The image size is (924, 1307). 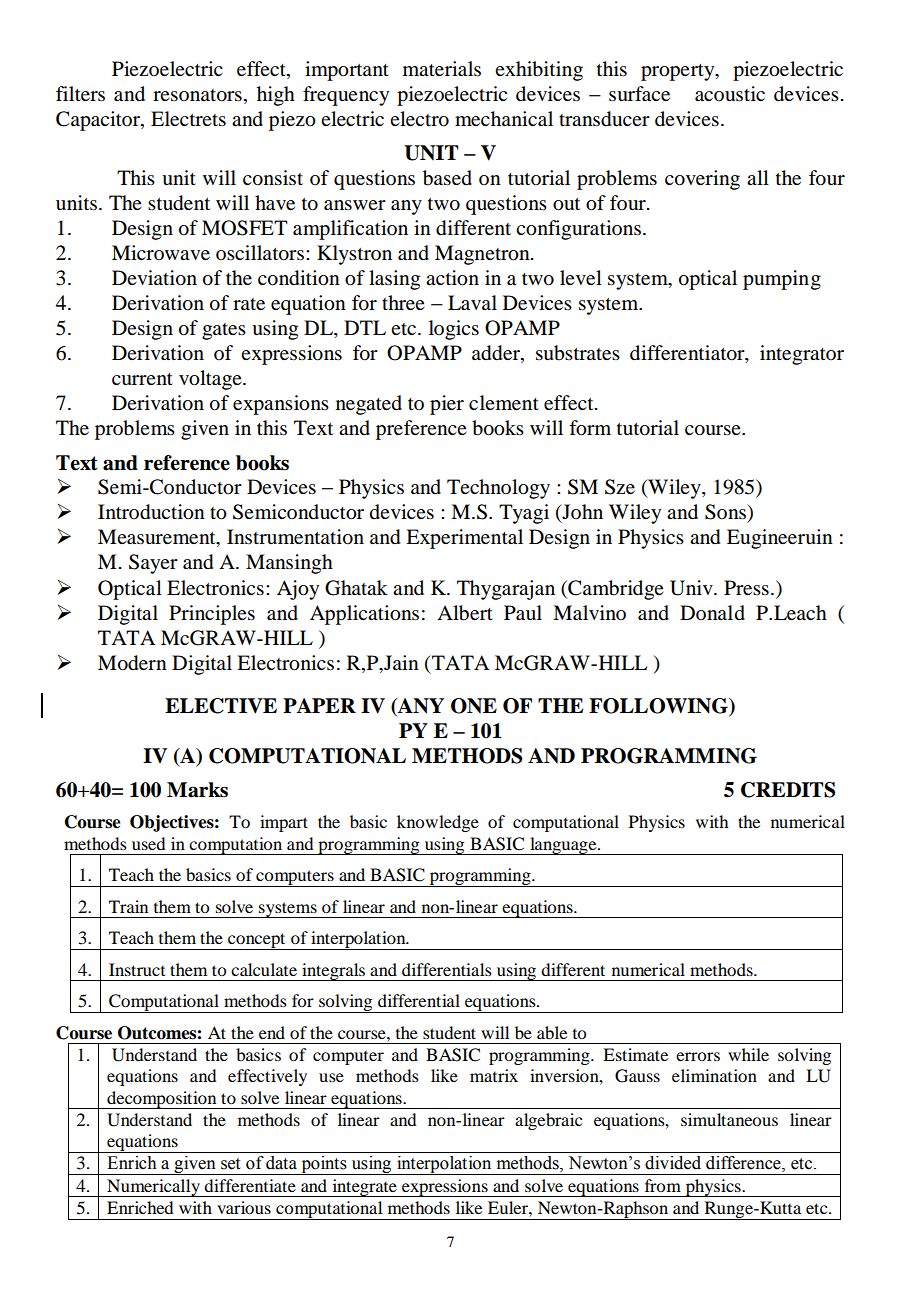 I want to click on Albert, so click(x=465, y=613).
